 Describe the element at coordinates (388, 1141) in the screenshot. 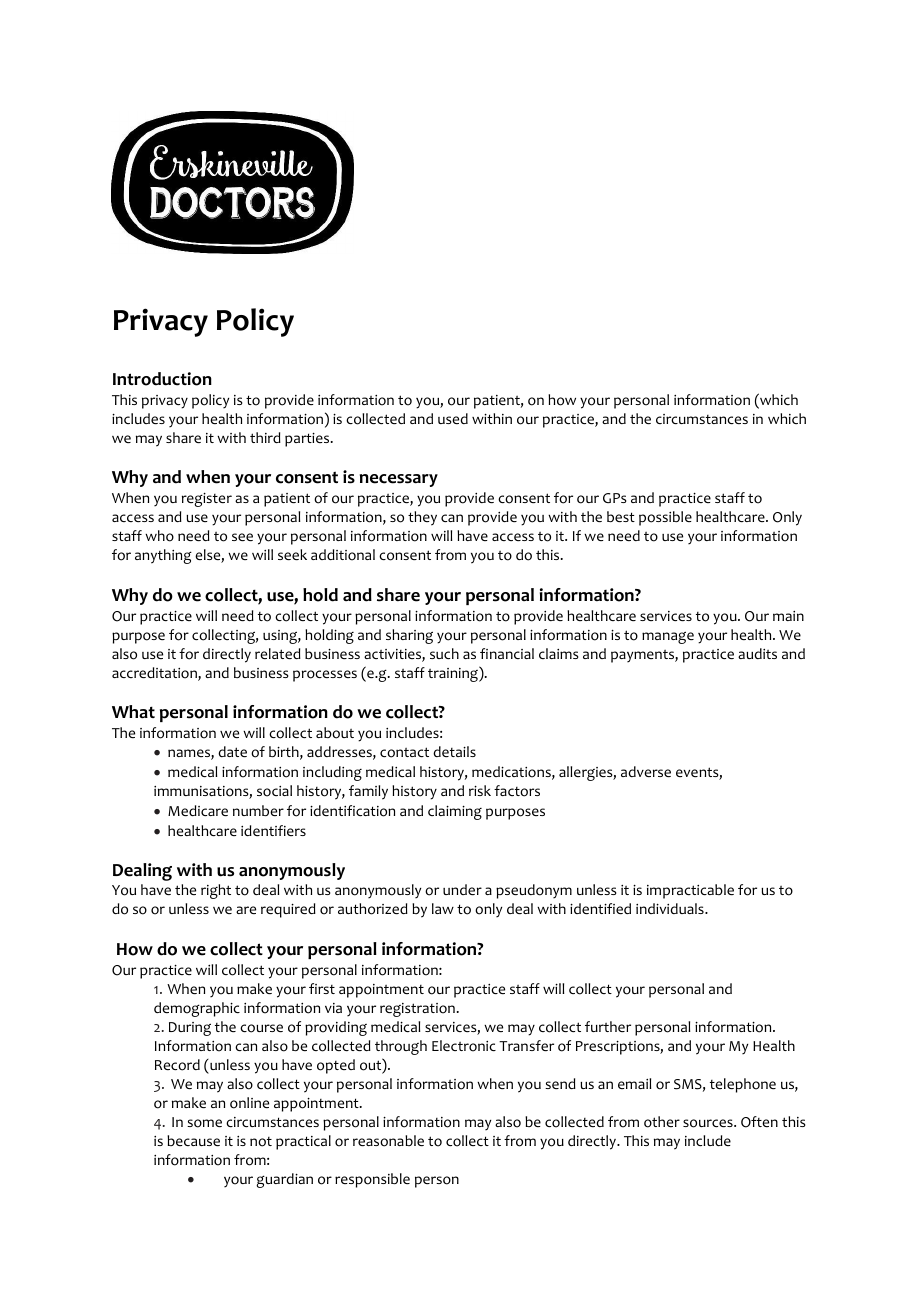

I see `reasonable` at that location.
